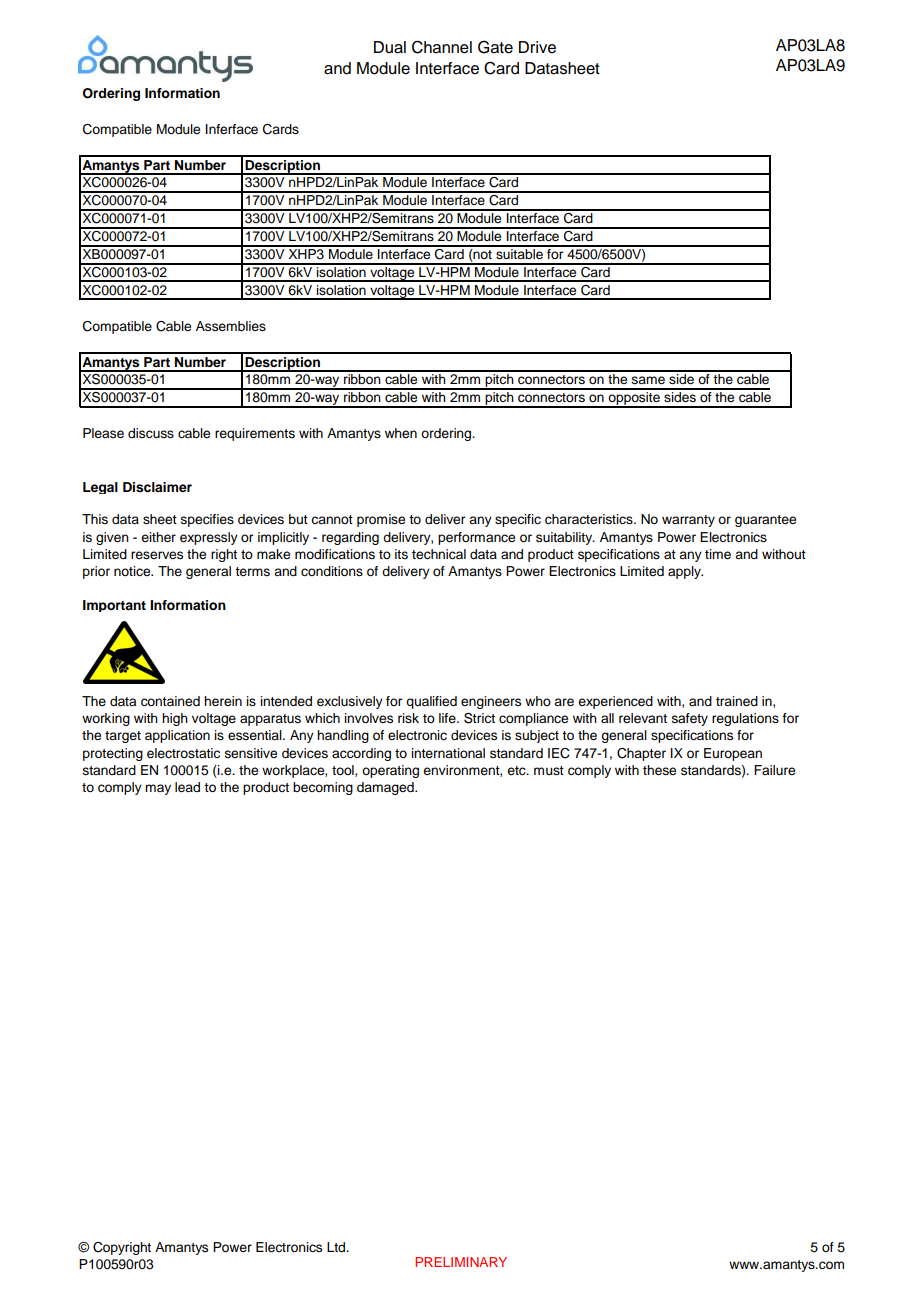  What do you see at coordinates (390, 47) in the image?
I see `Dual` at bounding box center [390, 47].
